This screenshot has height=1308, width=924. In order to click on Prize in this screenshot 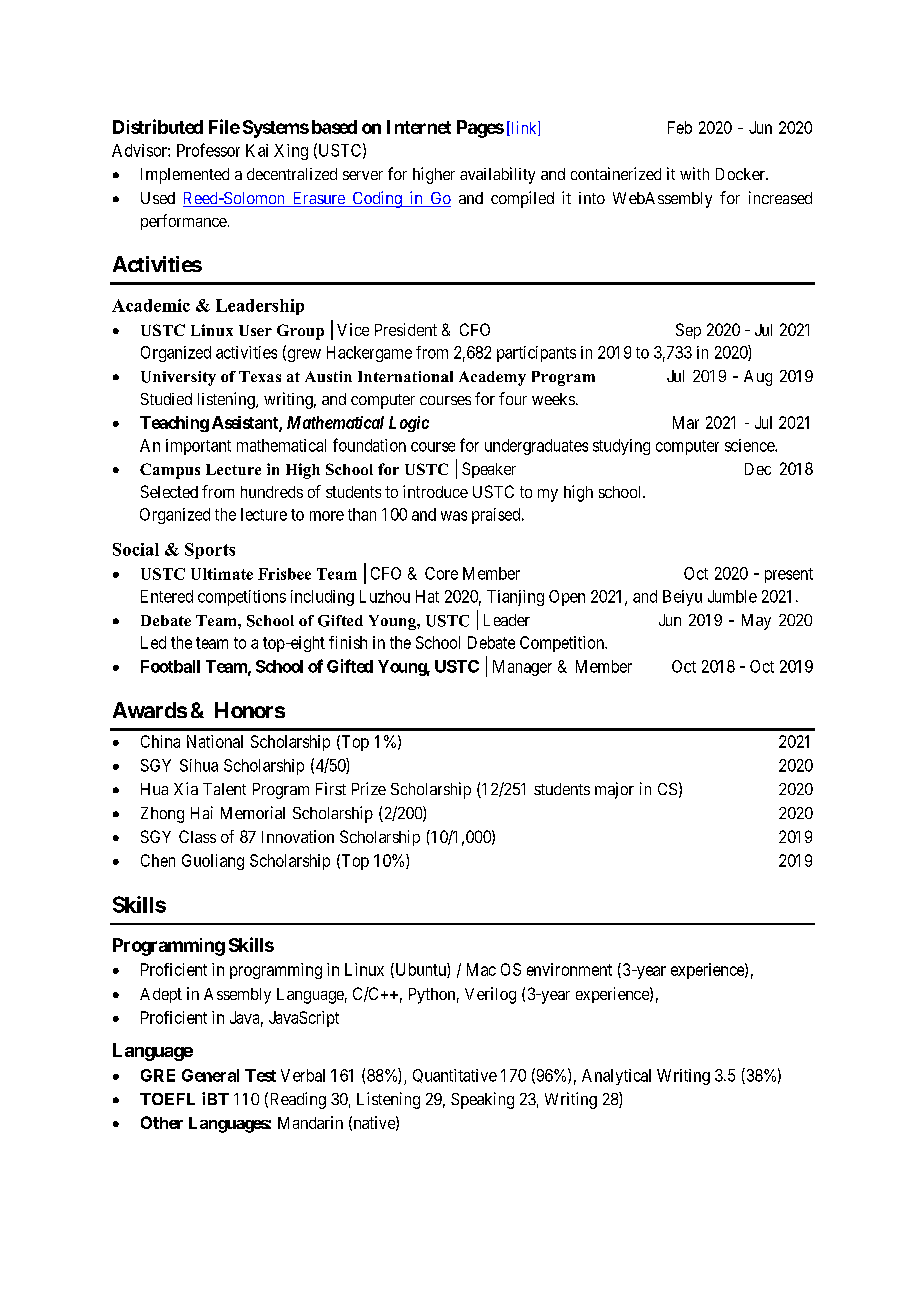, I will do `click(369, 788)`.
